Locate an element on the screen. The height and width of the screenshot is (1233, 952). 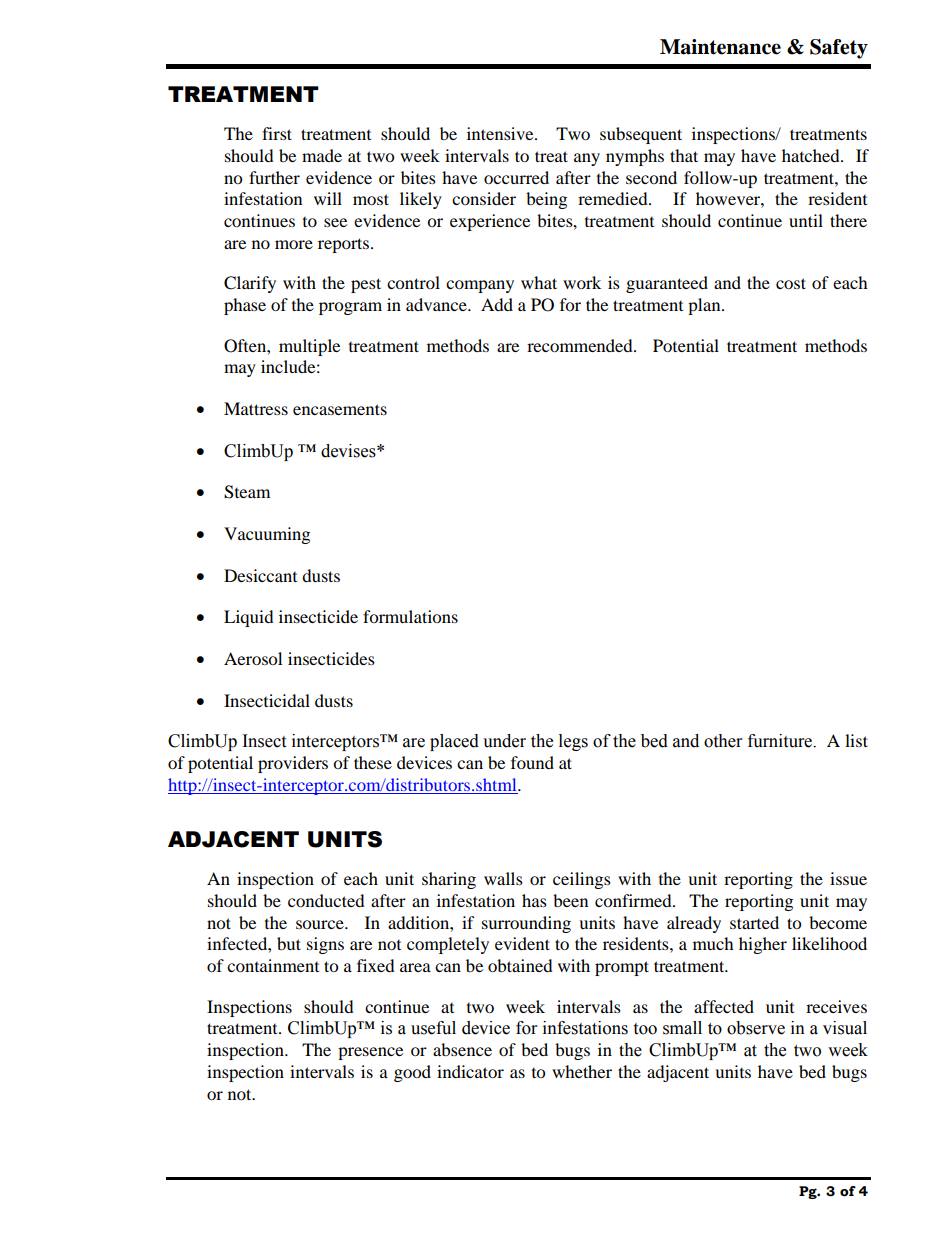
whether is located at coordinates (582, 1071).
